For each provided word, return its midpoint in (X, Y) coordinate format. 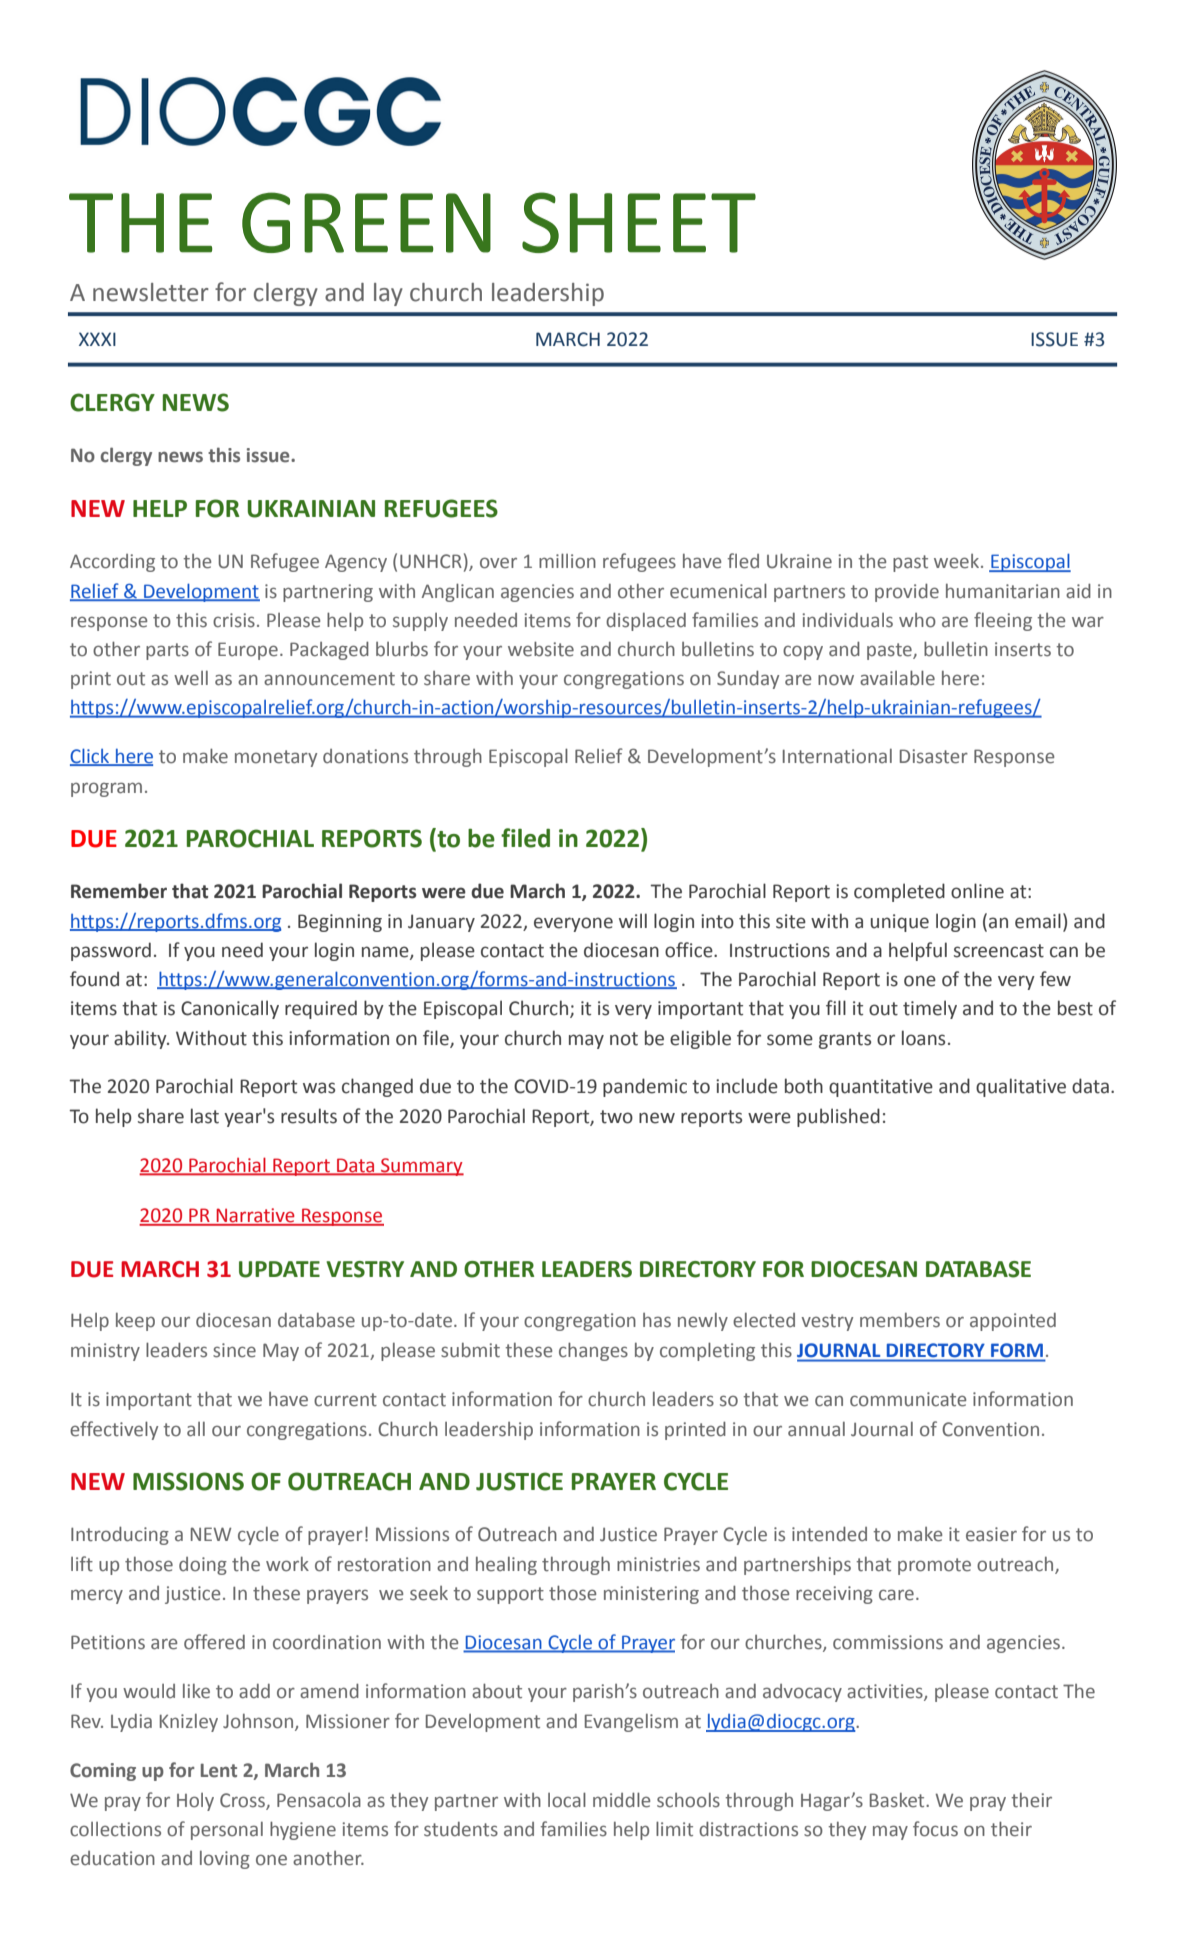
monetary (276, 758)
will (633, 920)
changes (593, 1351)
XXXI (97, 339)
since (234, 1350)
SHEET (639, 222)
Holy (195, 1802)
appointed (1013, 1322)
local (567, 1800)
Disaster (934, 756)
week (958, 561)
